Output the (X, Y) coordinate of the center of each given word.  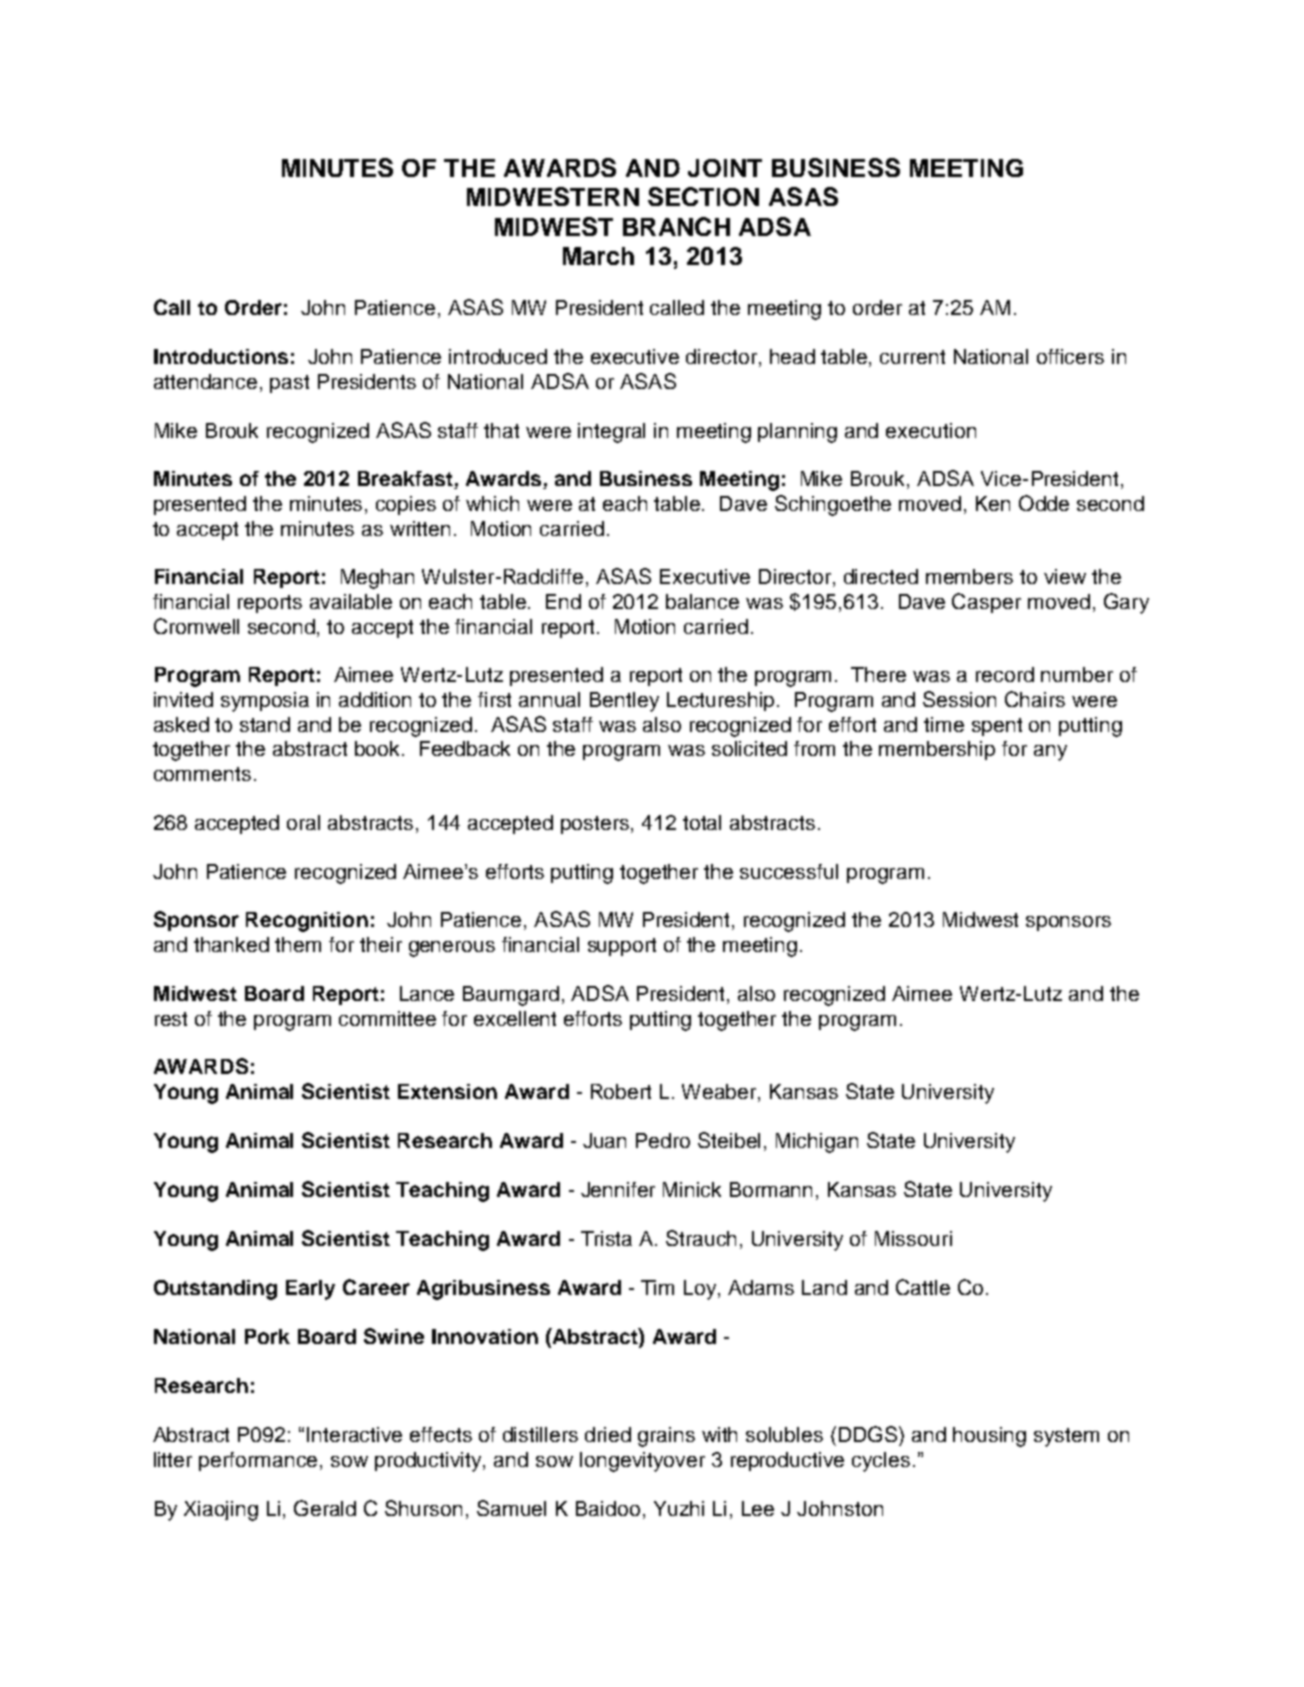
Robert (621, 1091)
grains (666, 1437)
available (351, 601)
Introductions (221, 356)
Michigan (817, 1143)
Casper (986, 603)
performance (260, 1461)
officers (1070, 356)
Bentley (624, 702)
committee (387, 1018)
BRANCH (676, 226)
